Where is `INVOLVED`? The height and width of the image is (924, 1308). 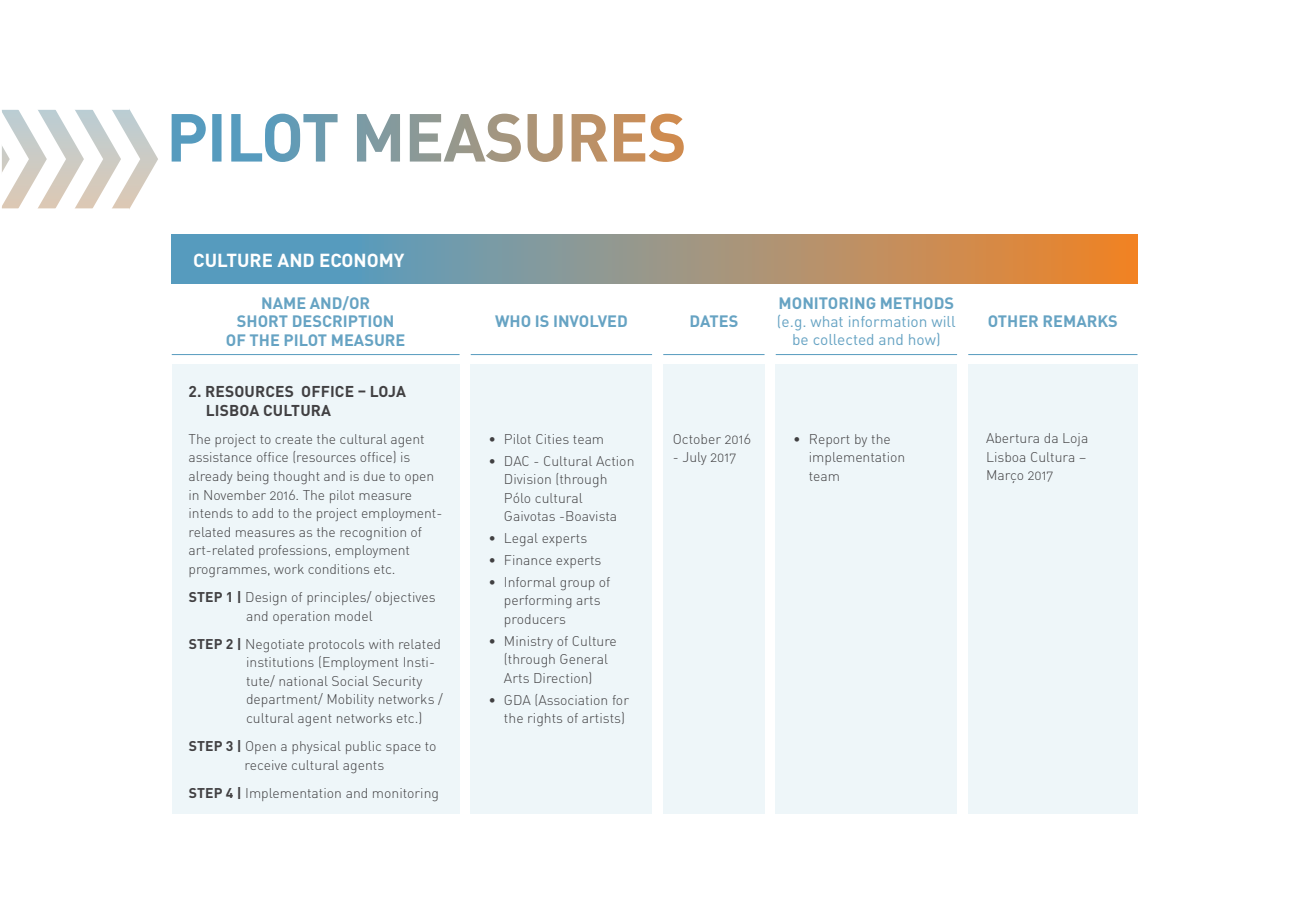 INVOLVED is located at coordinates (590, 321).
